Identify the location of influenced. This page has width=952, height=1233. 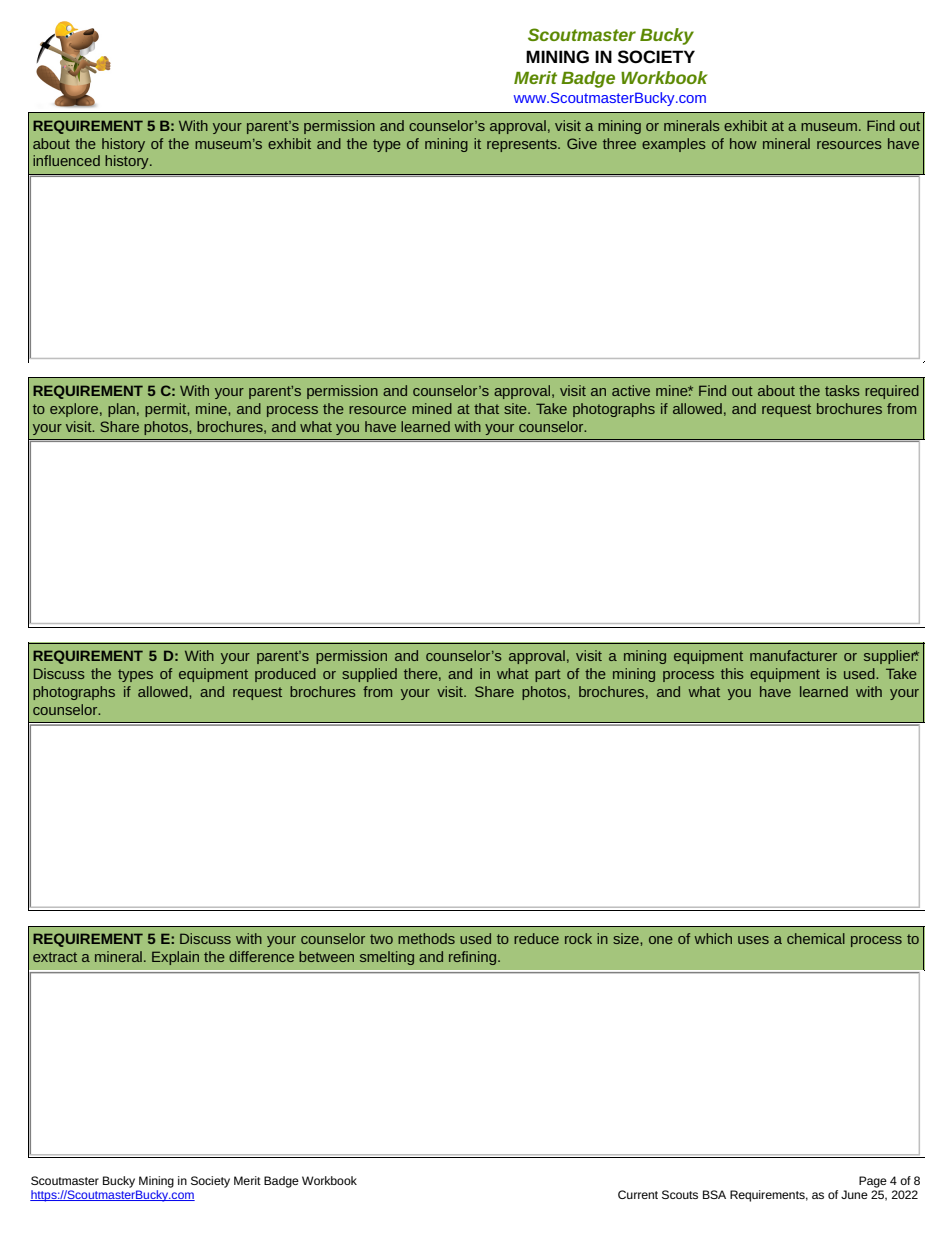
(66, 160).
